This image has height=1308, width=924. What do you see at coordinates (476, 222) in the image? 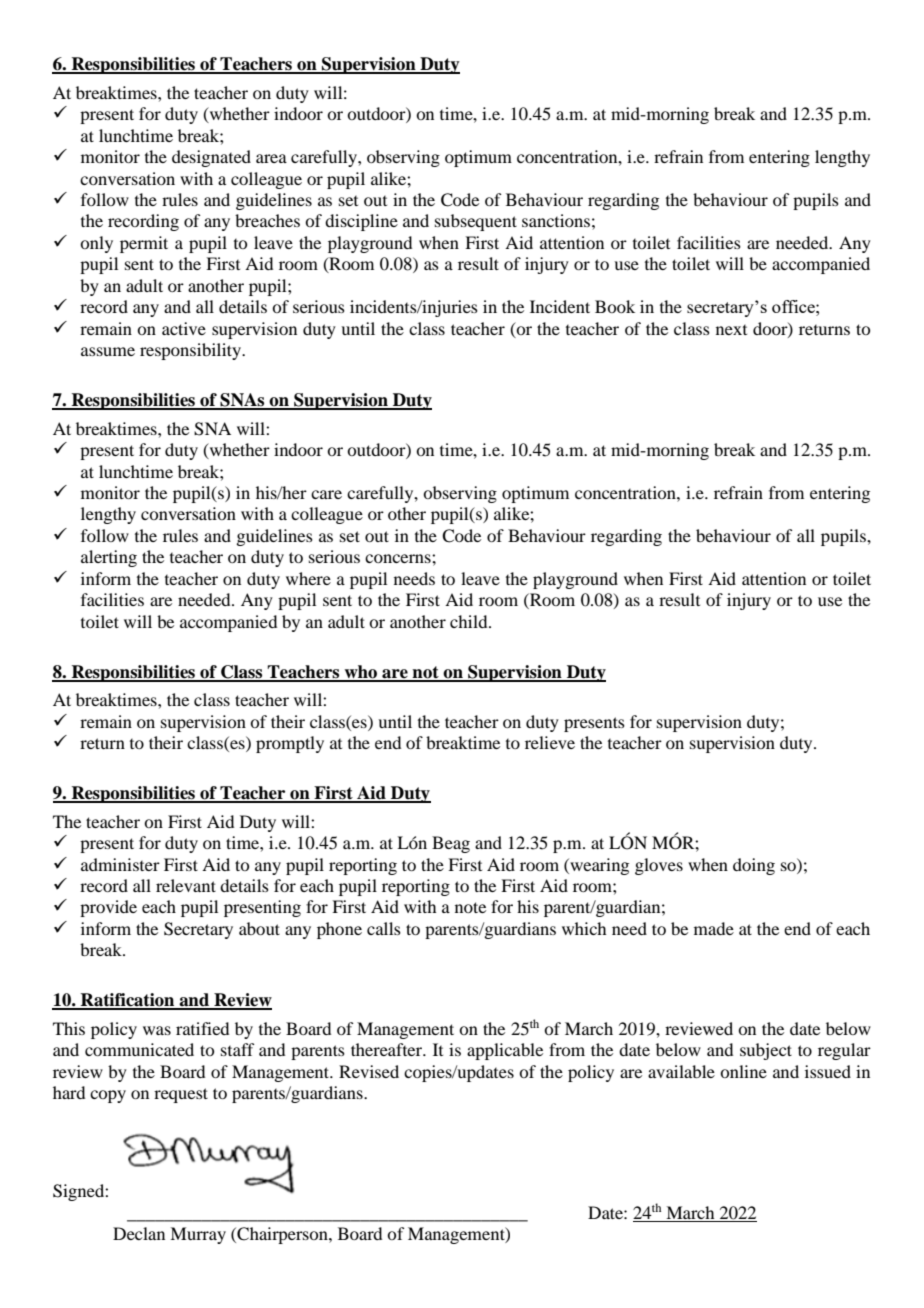
I see `subsequent` at bounding box center [476, 222].
